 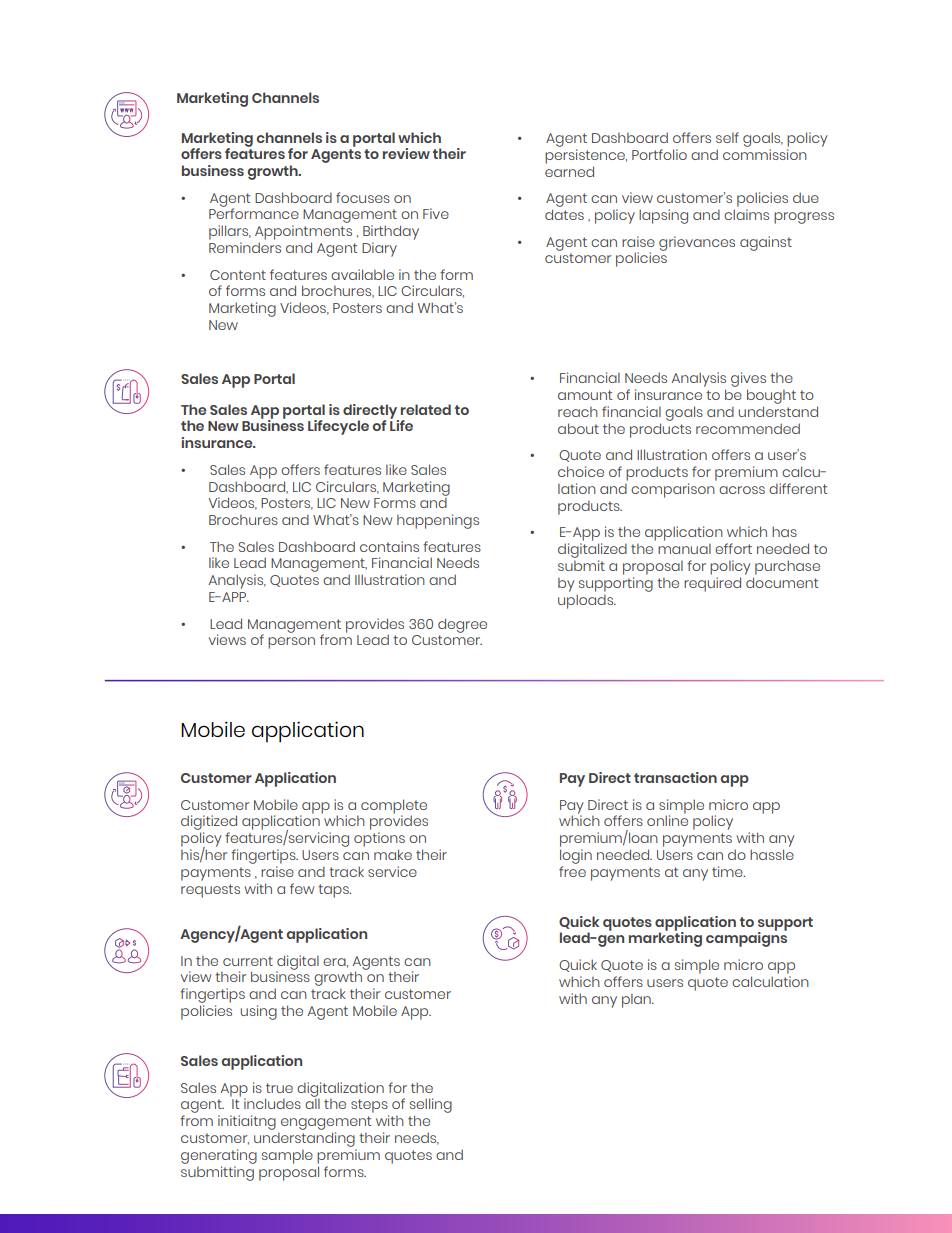 I want to click on commission, so click(x=765, y=154).
